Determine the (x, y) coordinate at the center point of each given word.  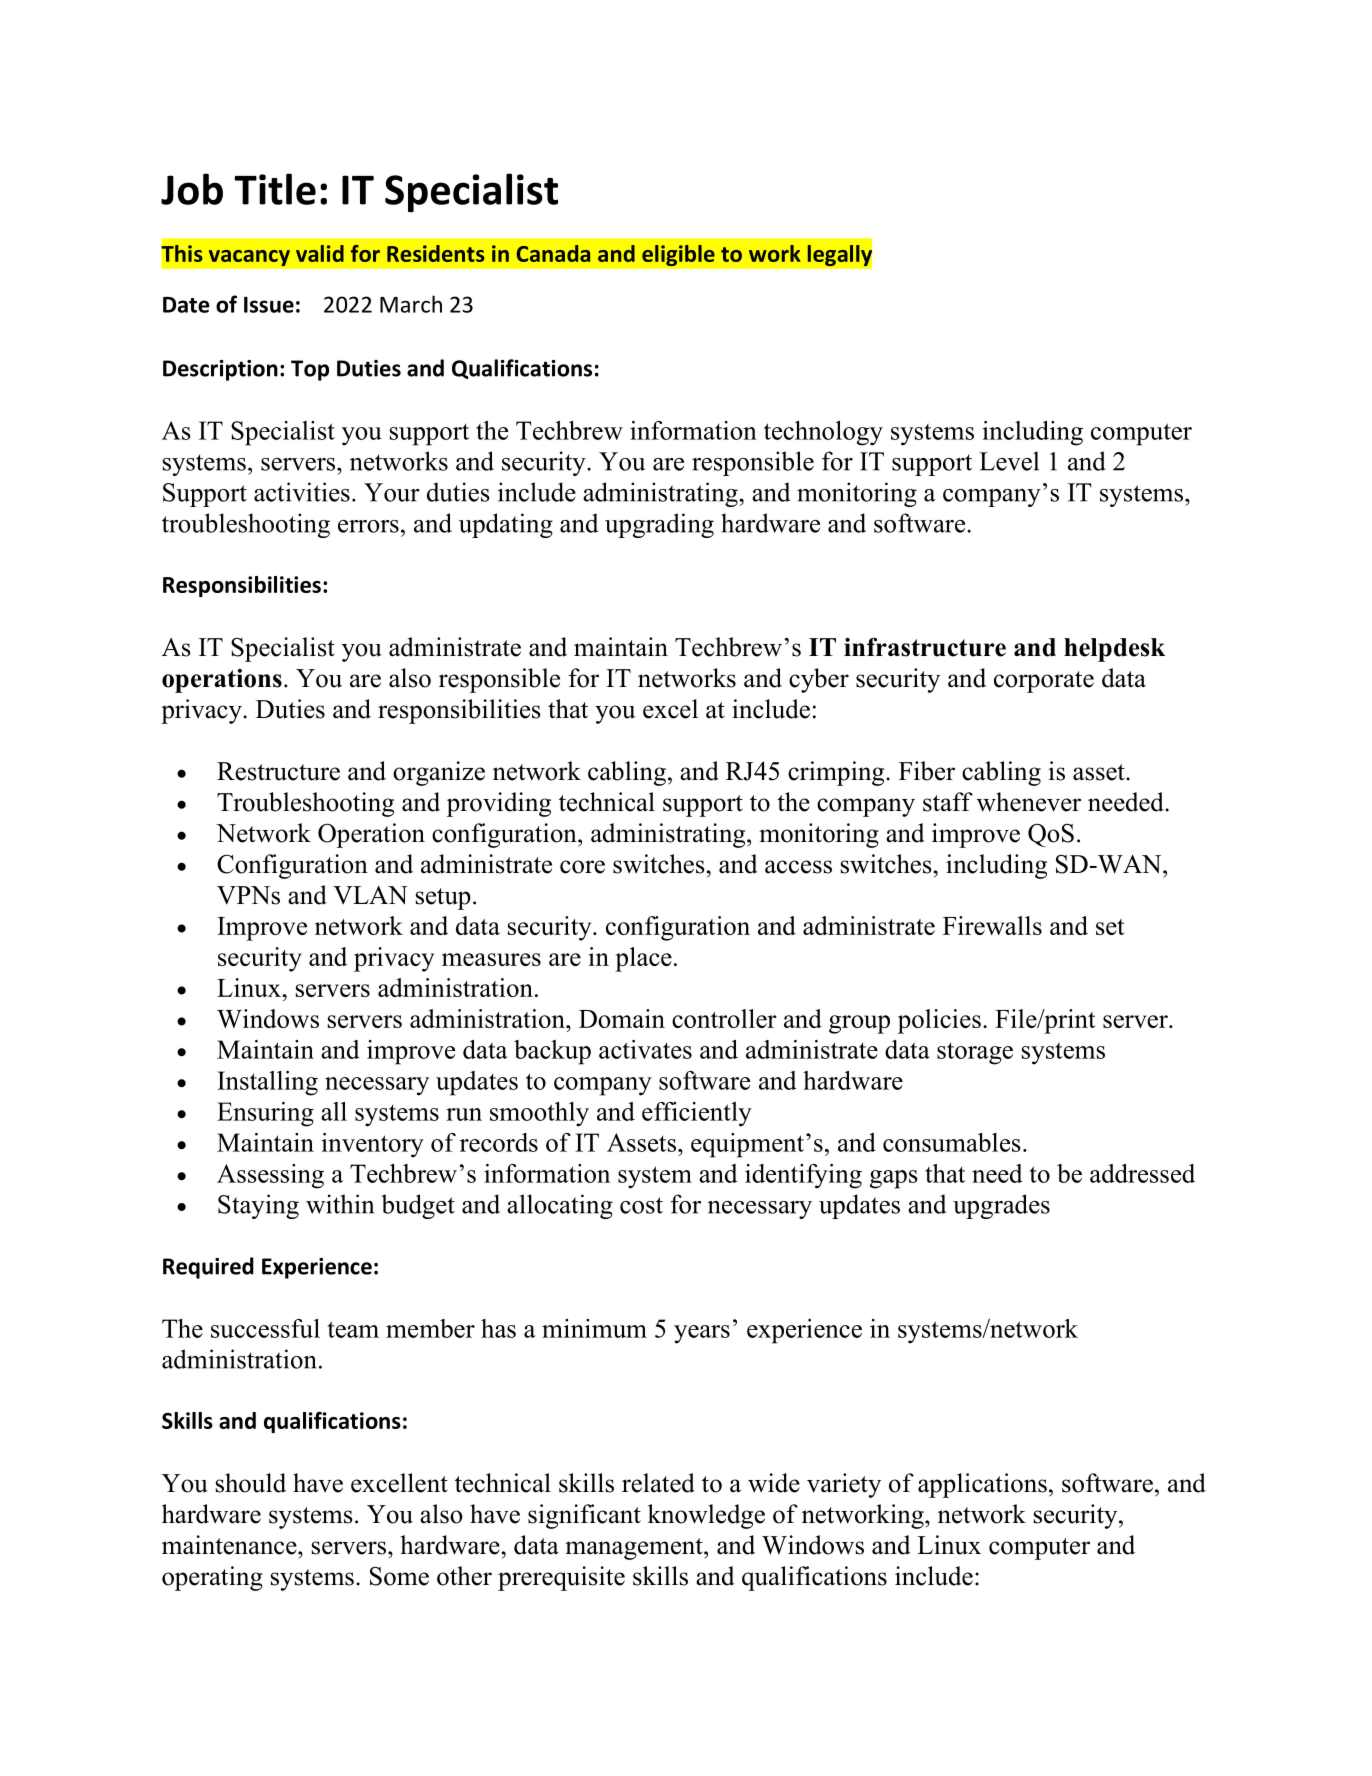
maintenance (230, 1545)
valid (320, 253)
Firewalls (992, 925)
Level (1009, 461)
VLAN (370, 895)
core (582, 867)
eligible (678, 255)
